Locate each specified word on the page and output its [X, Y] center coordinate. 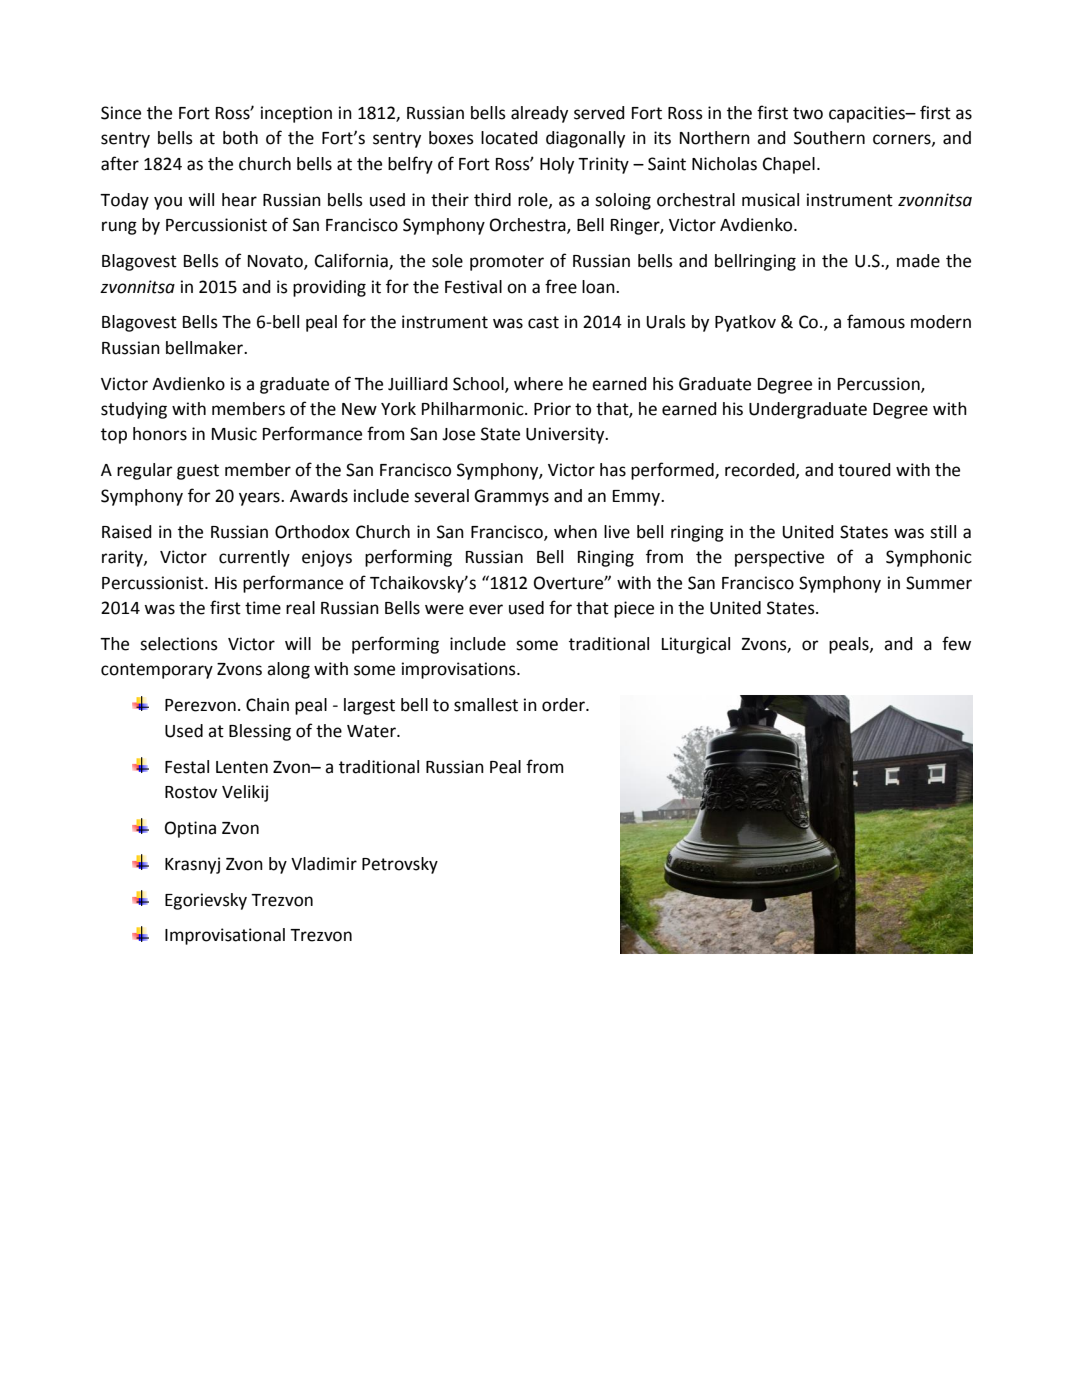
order [564, 705]
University [566, 435]
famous [876, 321]
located [509, 138]
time [263, 608]
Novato [276, 262]
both [240, 138]
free [561, 286]
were [444, 609]
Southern [829, 138]
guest [198, 472]
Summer [939, 583]
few [956, 643]
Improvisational [225, 936]
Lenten [242, 767]
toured [864, 470]
